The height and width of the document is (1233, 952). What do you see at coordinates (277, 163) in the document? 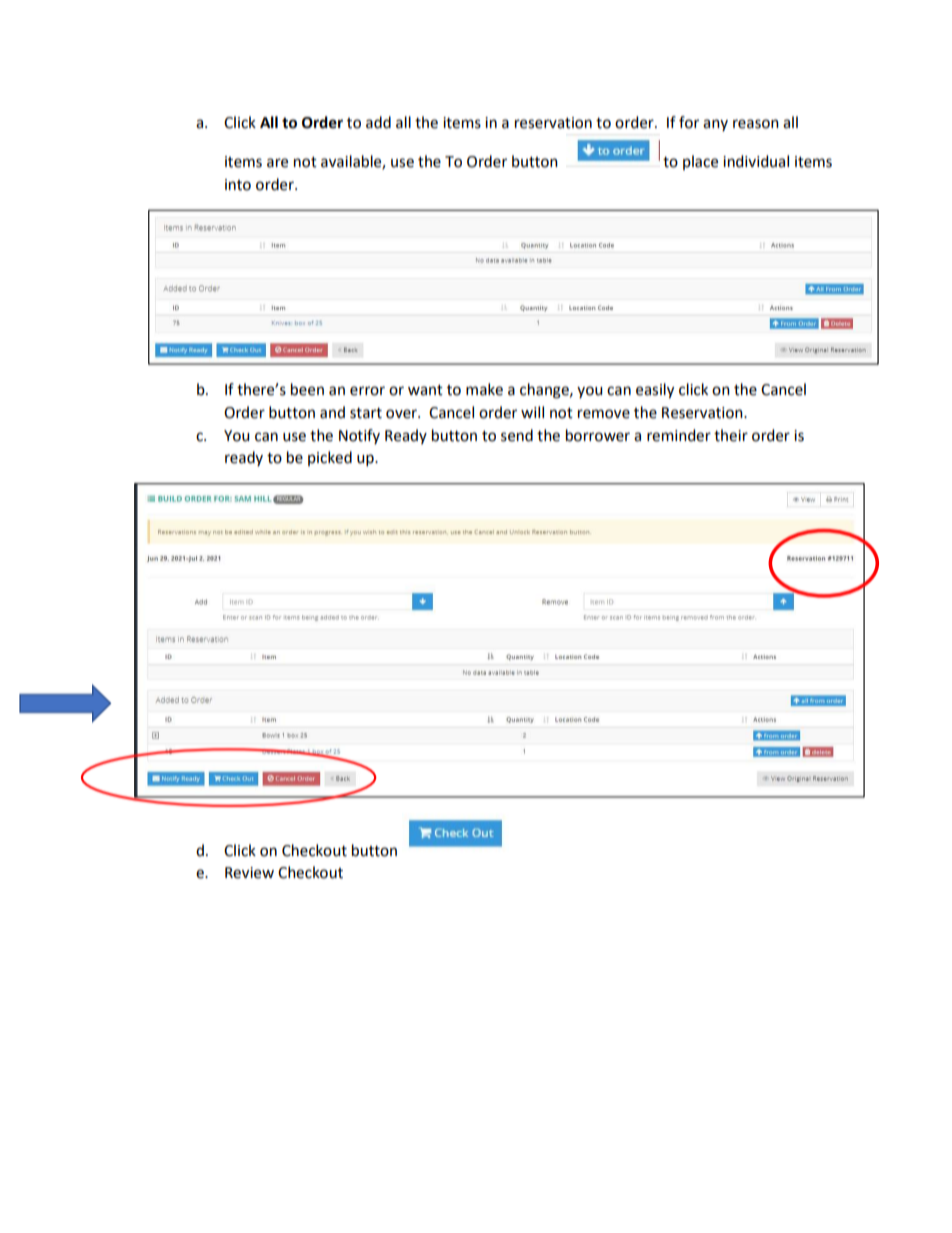
I see `are` at bounding box center [277, 163].
